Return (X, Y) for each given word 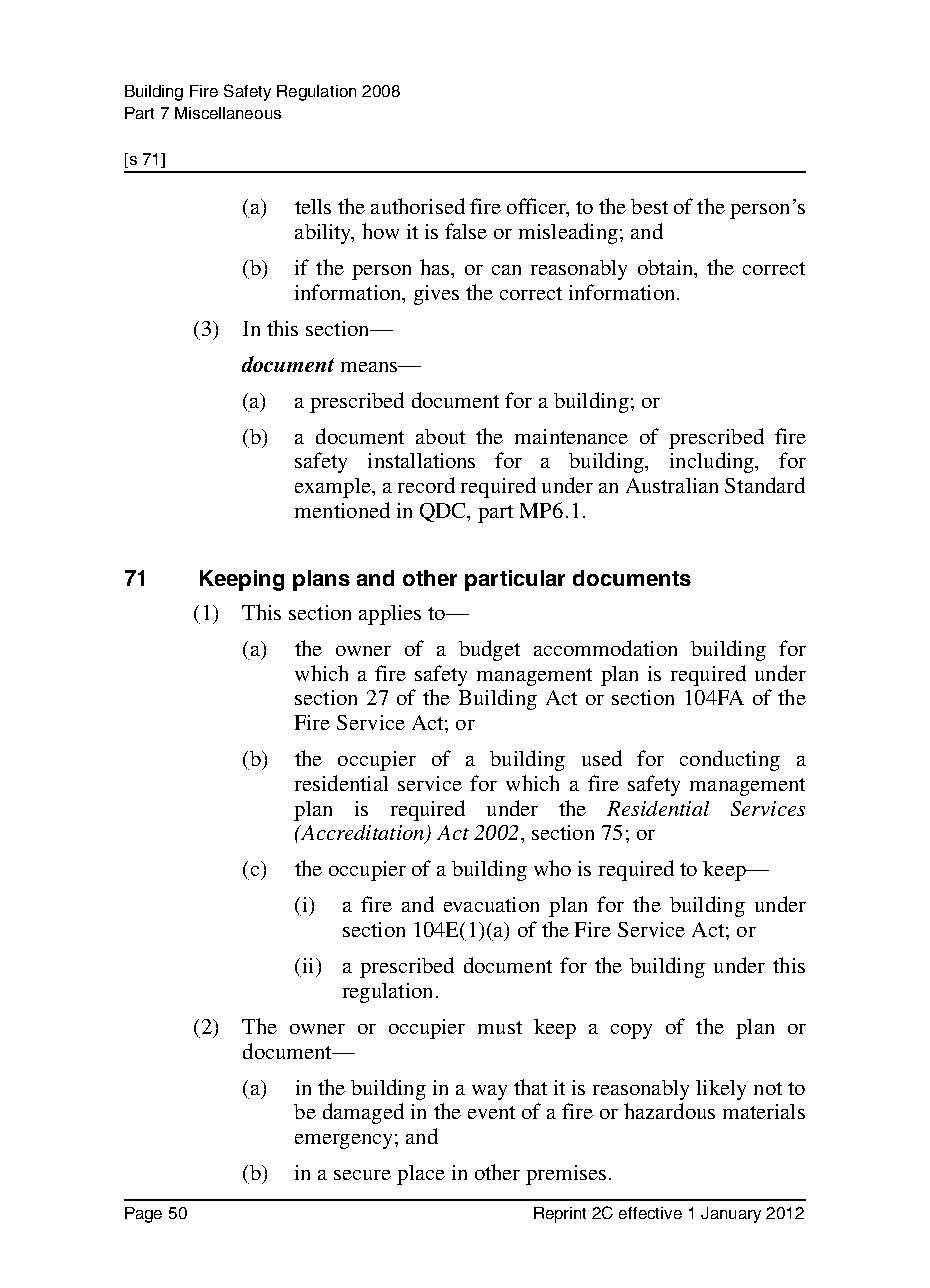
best (649, 206)
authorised (418, 206)
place (421, 1175)
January (731, 1215)
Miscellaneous (228, 113)
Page (143, 1215)
